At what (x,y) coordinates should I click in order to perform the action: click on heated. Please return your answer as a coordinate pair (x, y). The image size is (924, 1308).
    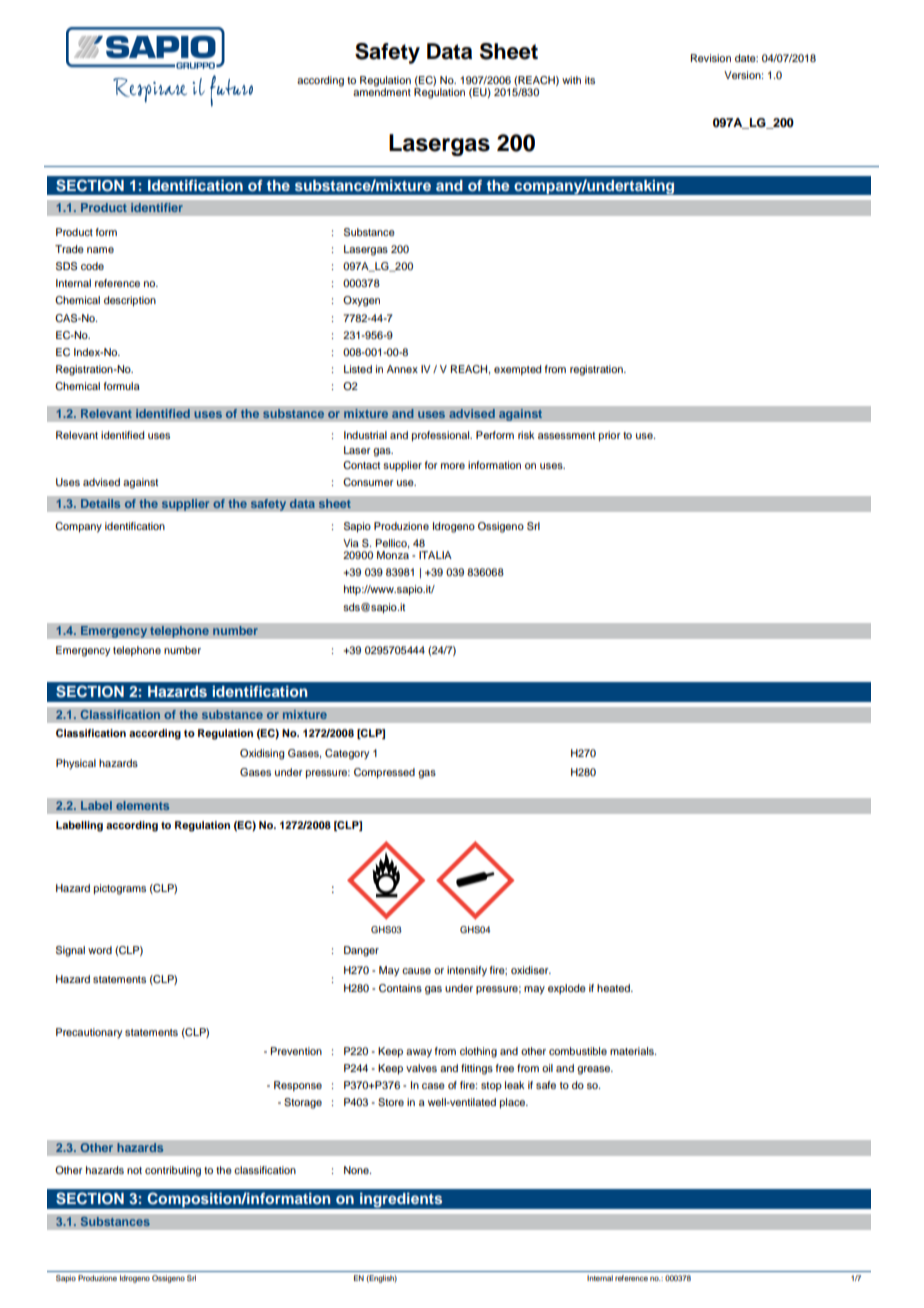
    Looking at the image, I should click on (614, 988).
